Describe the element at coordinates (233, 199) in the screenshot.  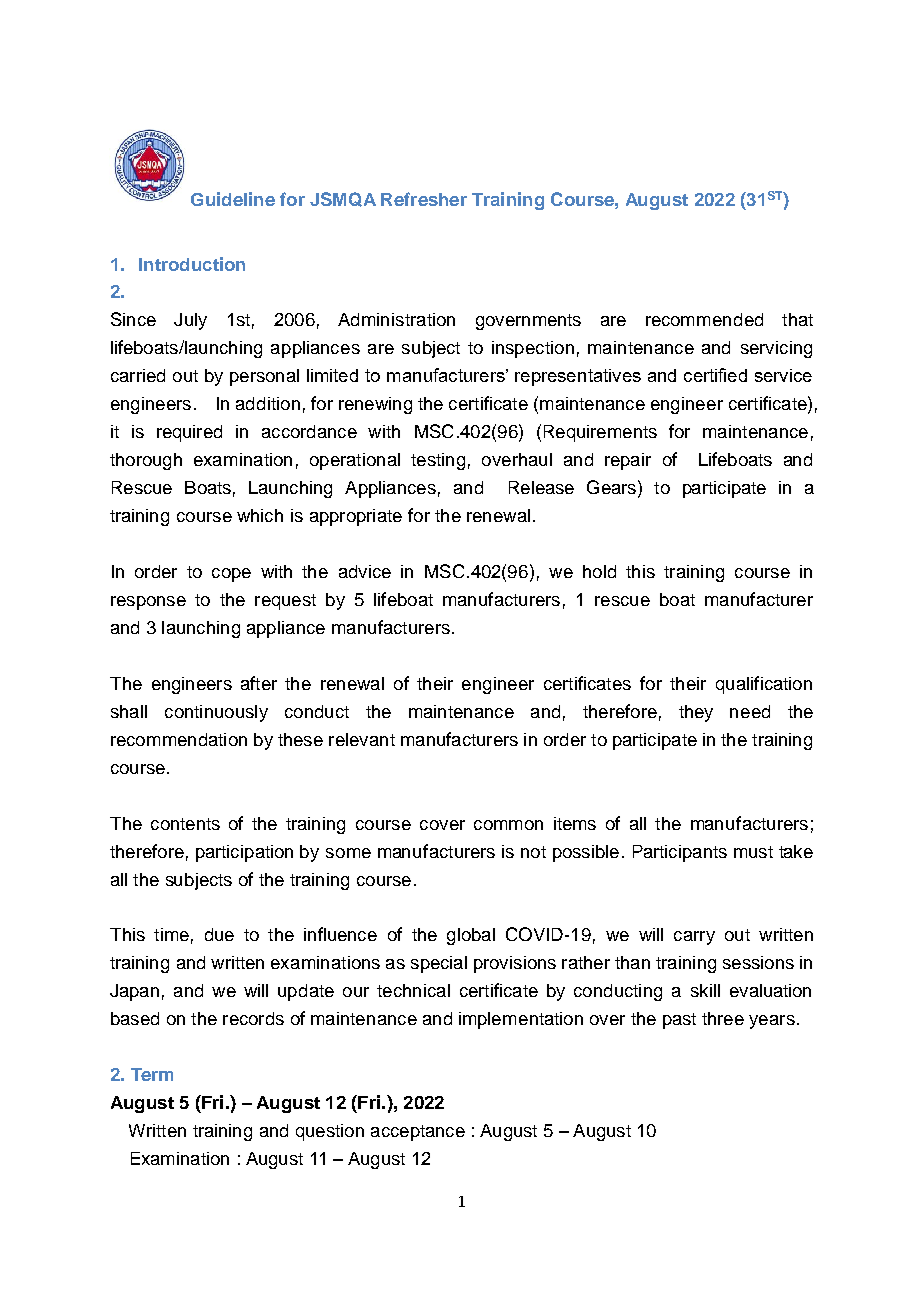
I see `Guideline` at that location.
